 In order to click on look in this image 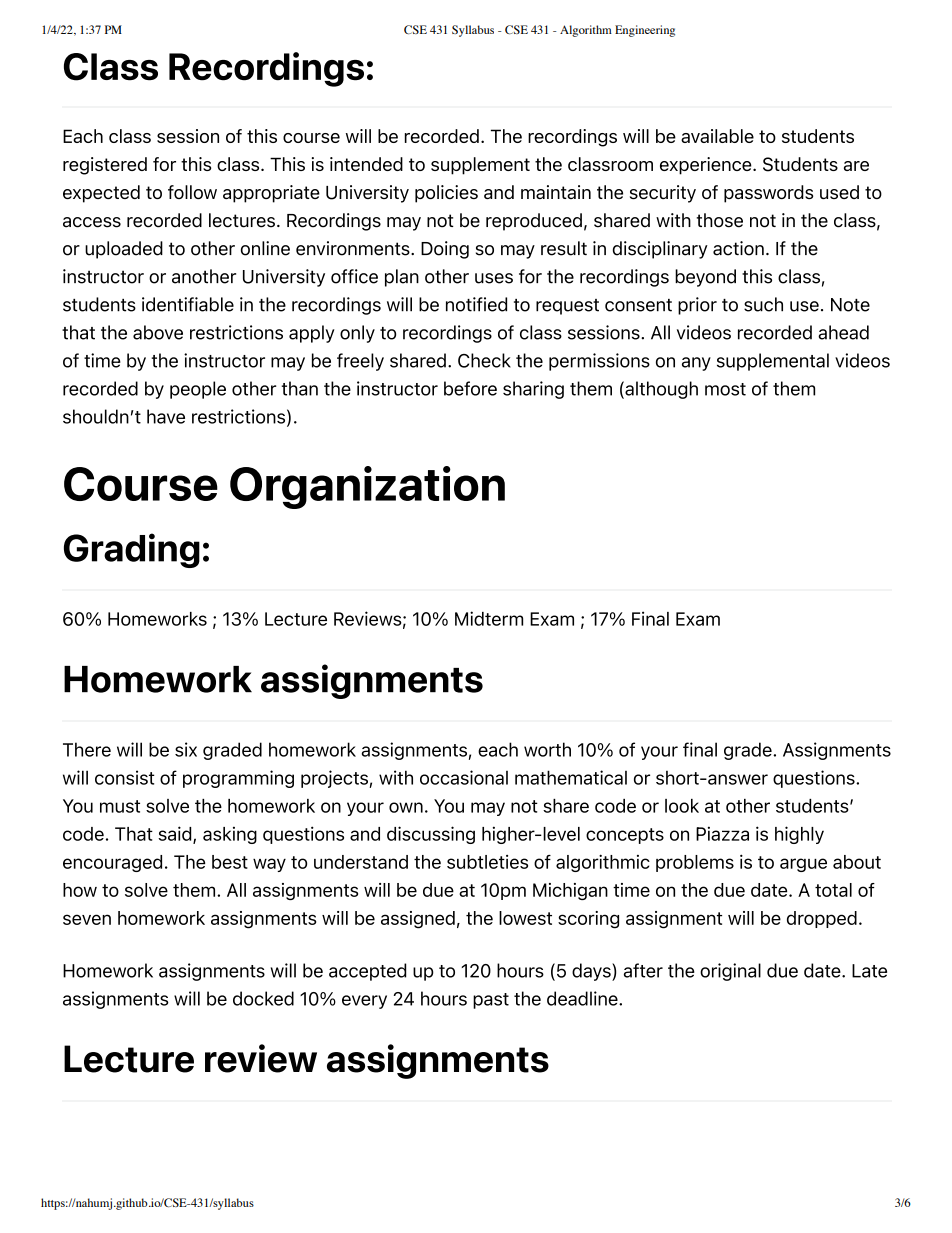, I will do `click(682, 806)`.
